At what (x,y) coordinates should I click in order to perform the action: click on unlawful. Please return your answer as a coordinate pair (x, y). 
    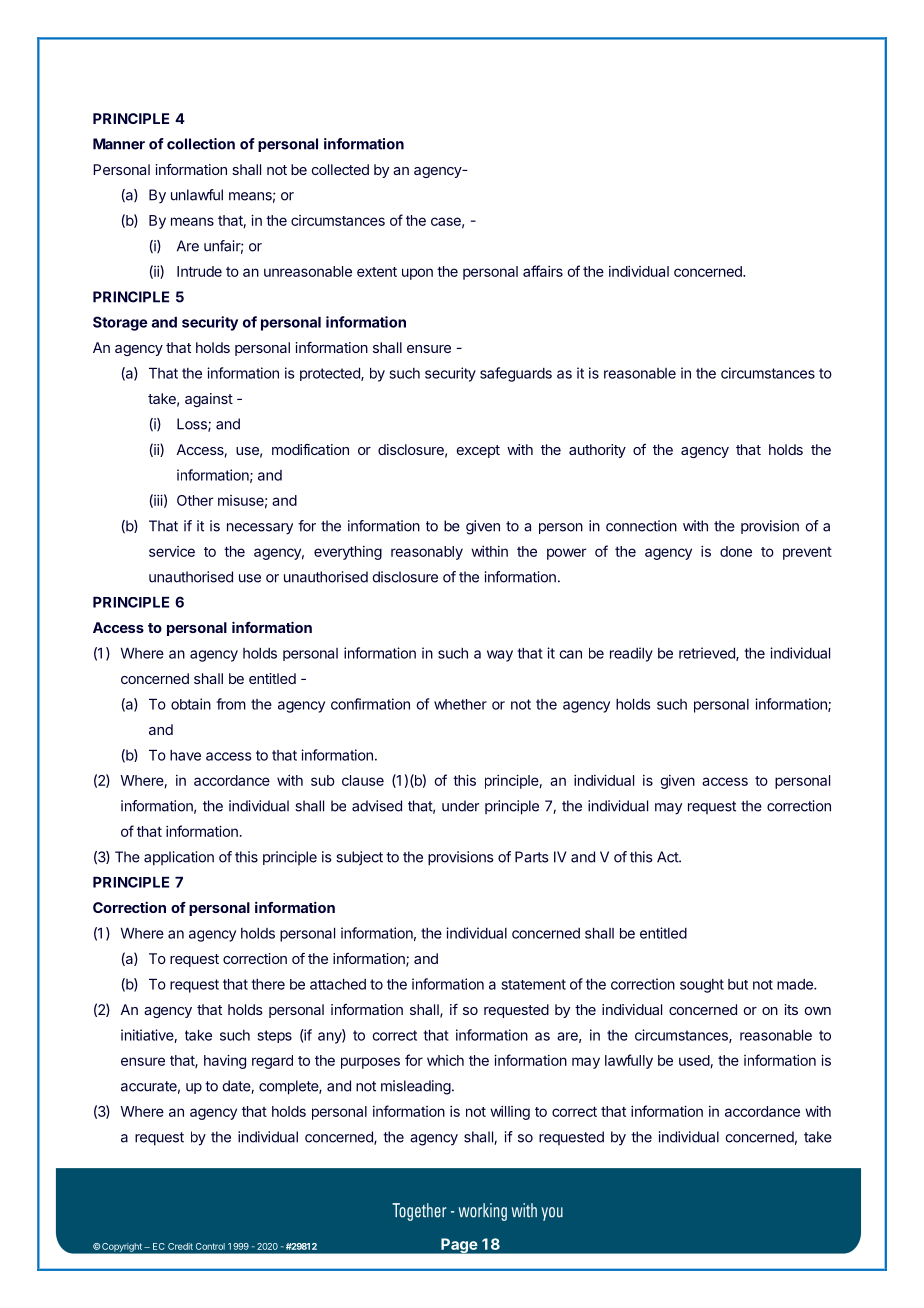
    Looking at the image, I should click on (197, 195).
